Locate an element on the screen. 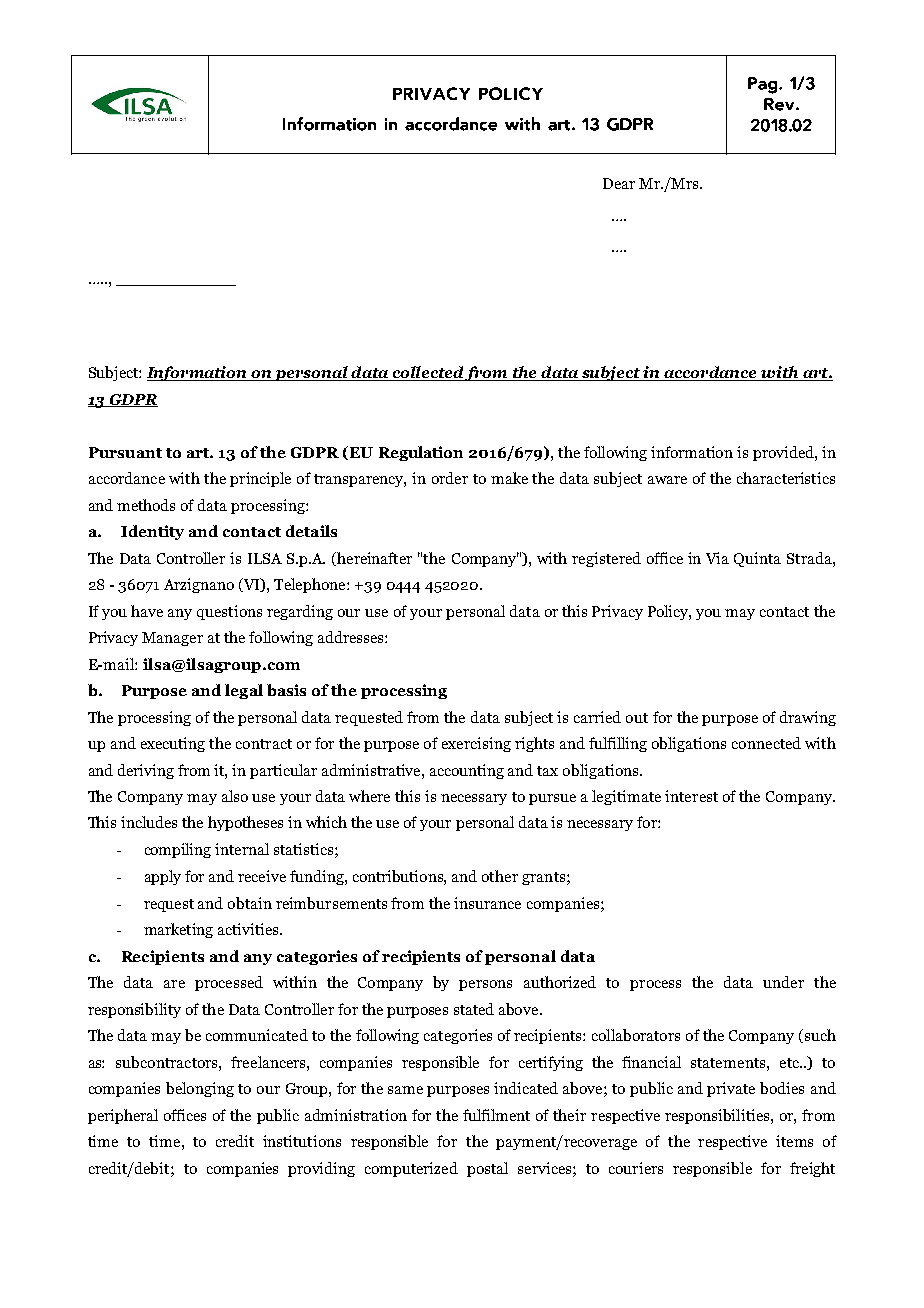 This screenshot has width=924, height=1308. collected is located at coordinates (428, 373).
